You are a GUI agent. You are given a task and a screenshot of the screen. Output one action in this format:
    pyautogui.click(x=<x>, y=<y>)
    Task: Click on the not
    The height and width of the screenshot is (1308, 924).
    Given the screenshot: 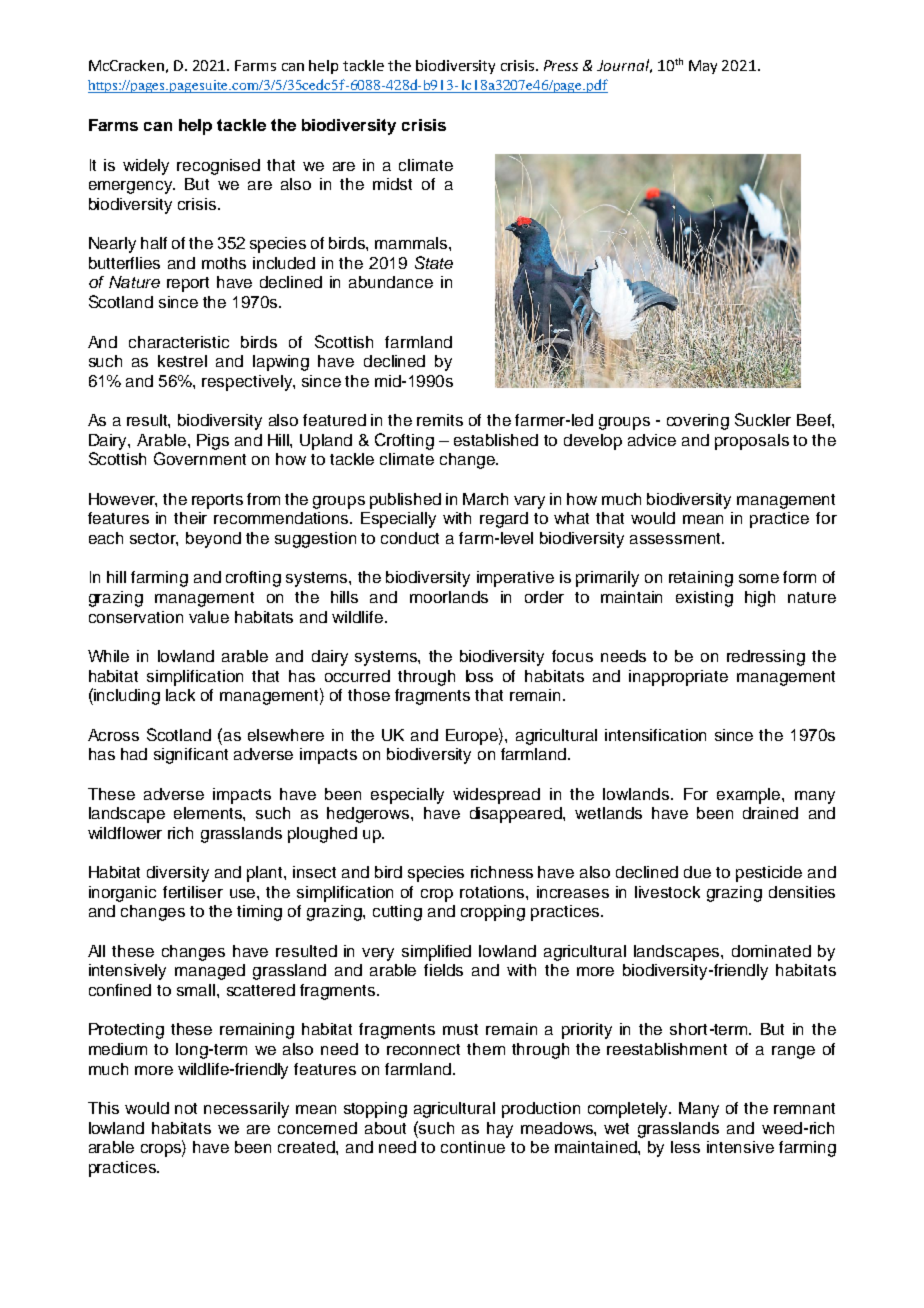 What is the action you would take?
    pyautogui.click(x=186, y=1108)
